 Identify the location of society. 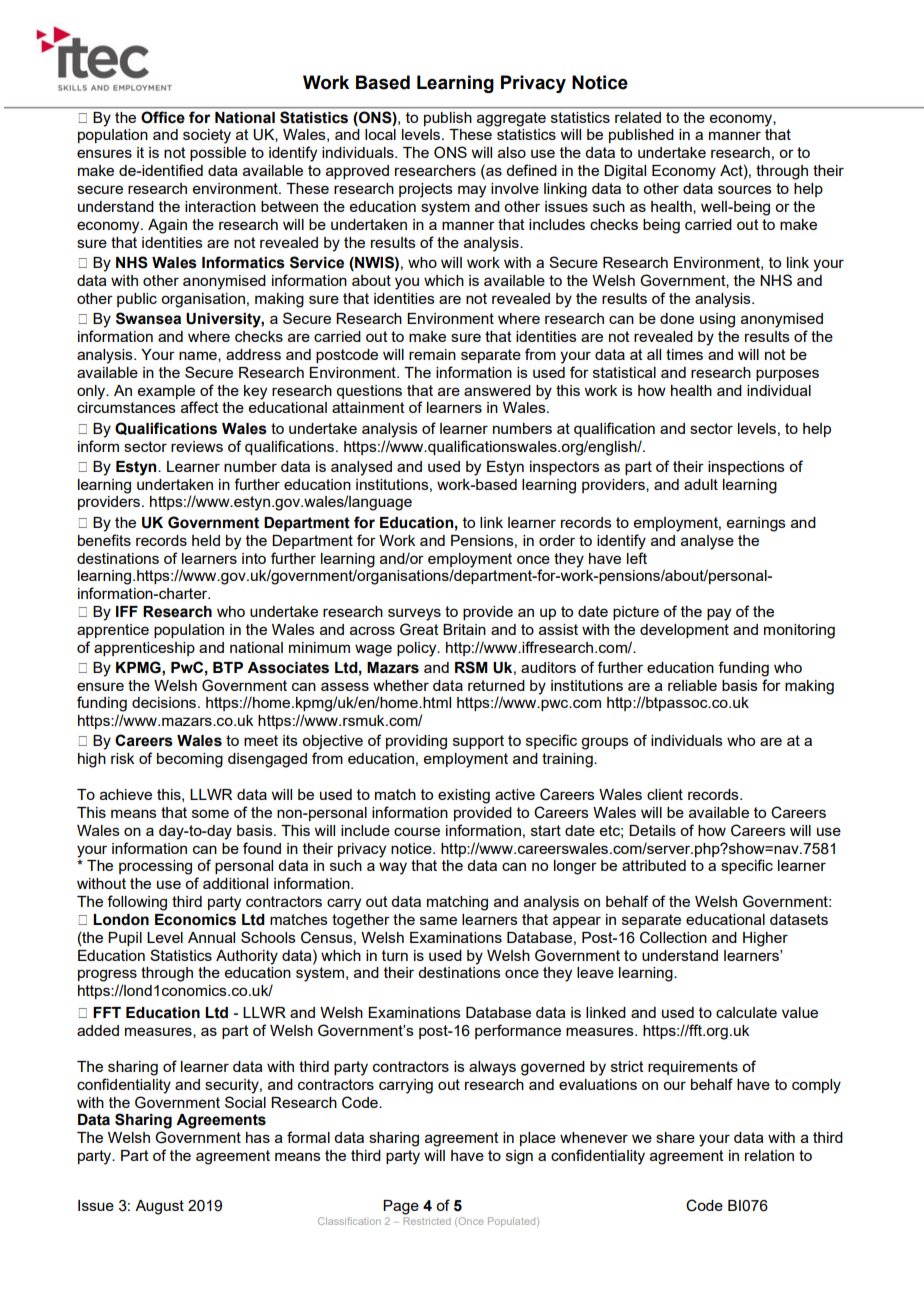
(207, 136).
